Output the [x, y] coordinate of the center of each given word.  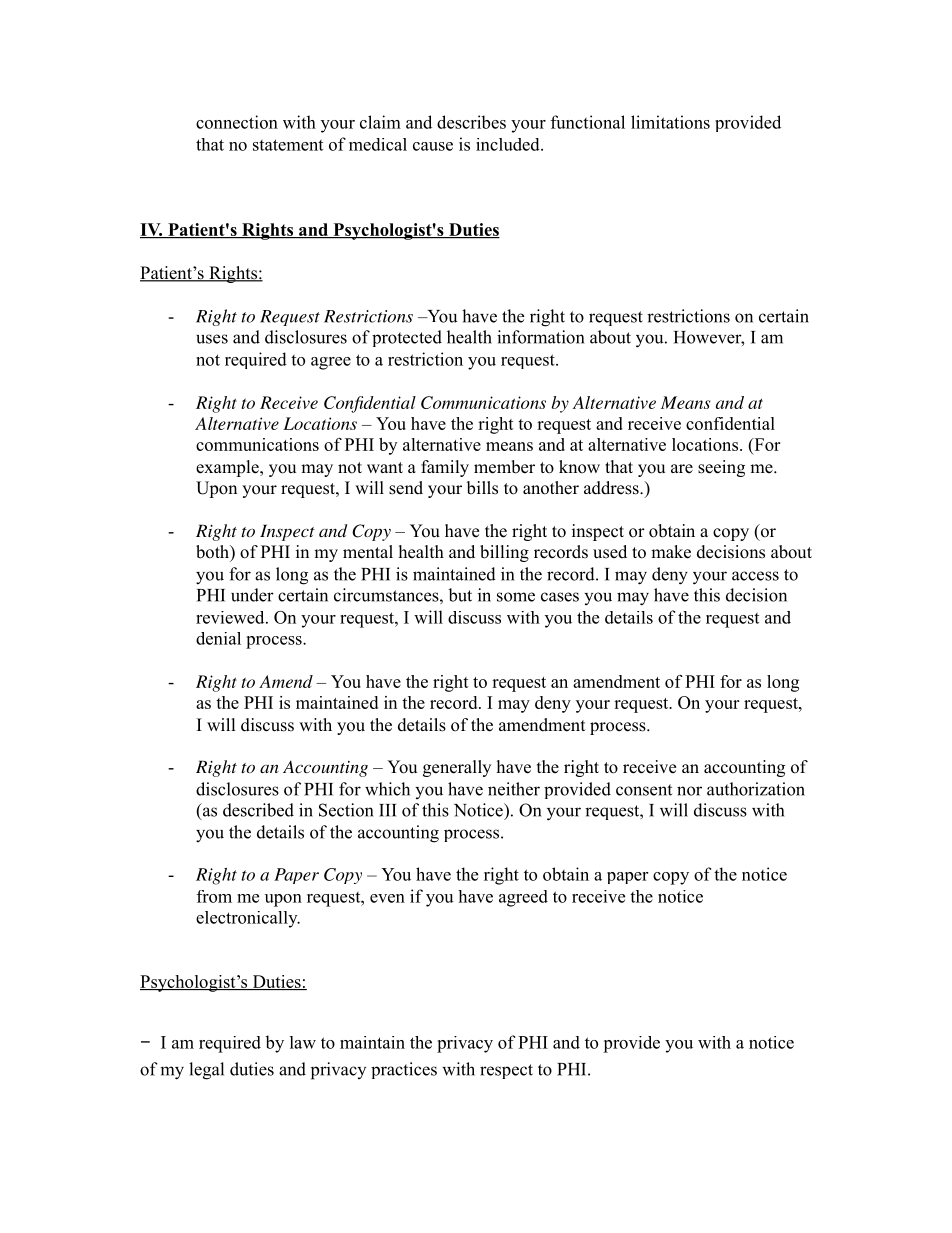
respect [506, 1071]
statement [288, 145]
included [509, 144]
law [303, 1042]
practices [404, 1070]
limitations [670, 122]
